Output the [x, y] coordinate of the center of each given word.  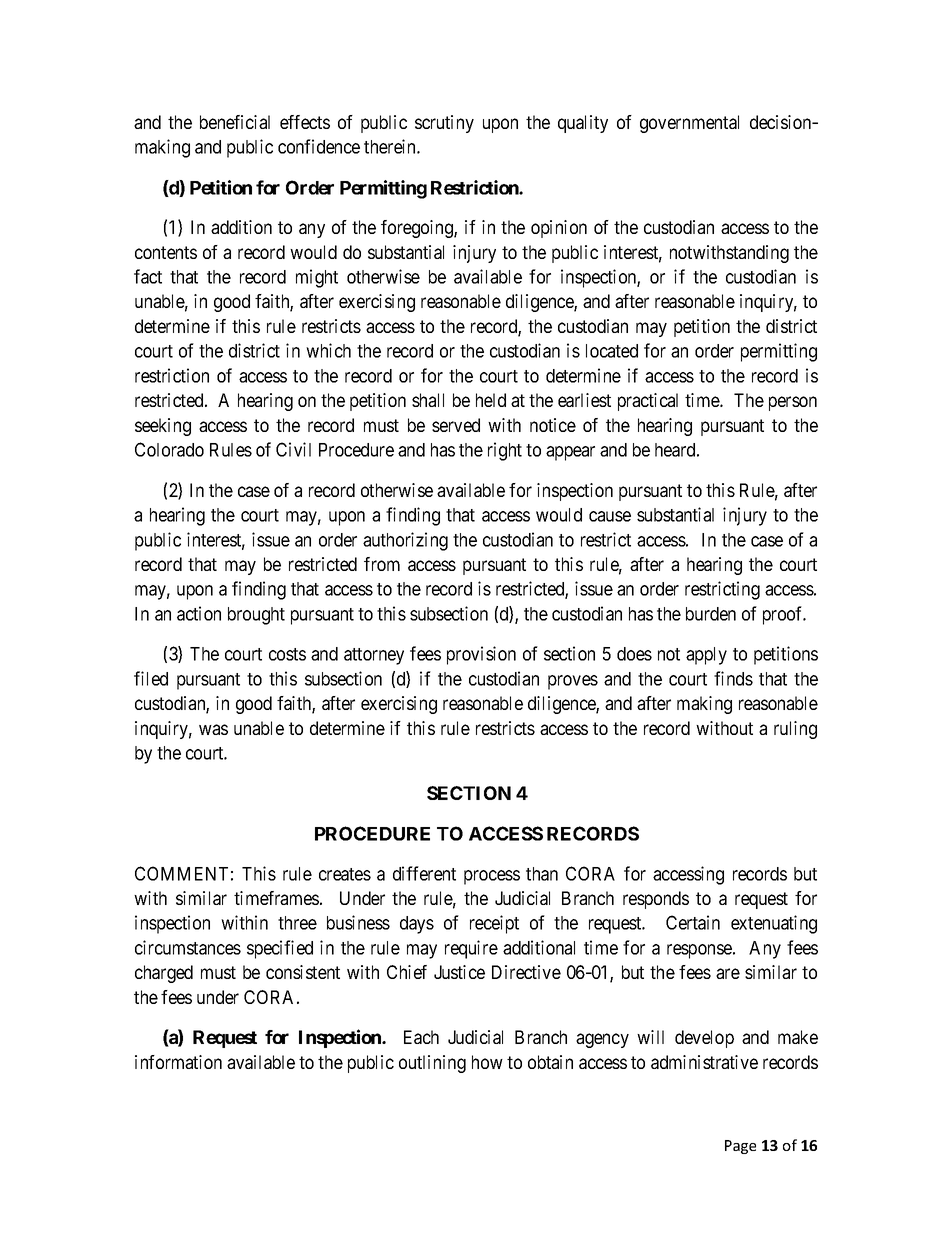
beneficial [235, 122]
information [178, 1062]
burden [711, 614]
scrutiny [444, 124]
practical [648, 402]
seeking [163, 427]
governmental [689, 124]
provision [481, 655]
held [491, 400]
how [487, 1062]
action [199, 613]
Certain [693, 922]
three [297, 923]
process [492, 877]
